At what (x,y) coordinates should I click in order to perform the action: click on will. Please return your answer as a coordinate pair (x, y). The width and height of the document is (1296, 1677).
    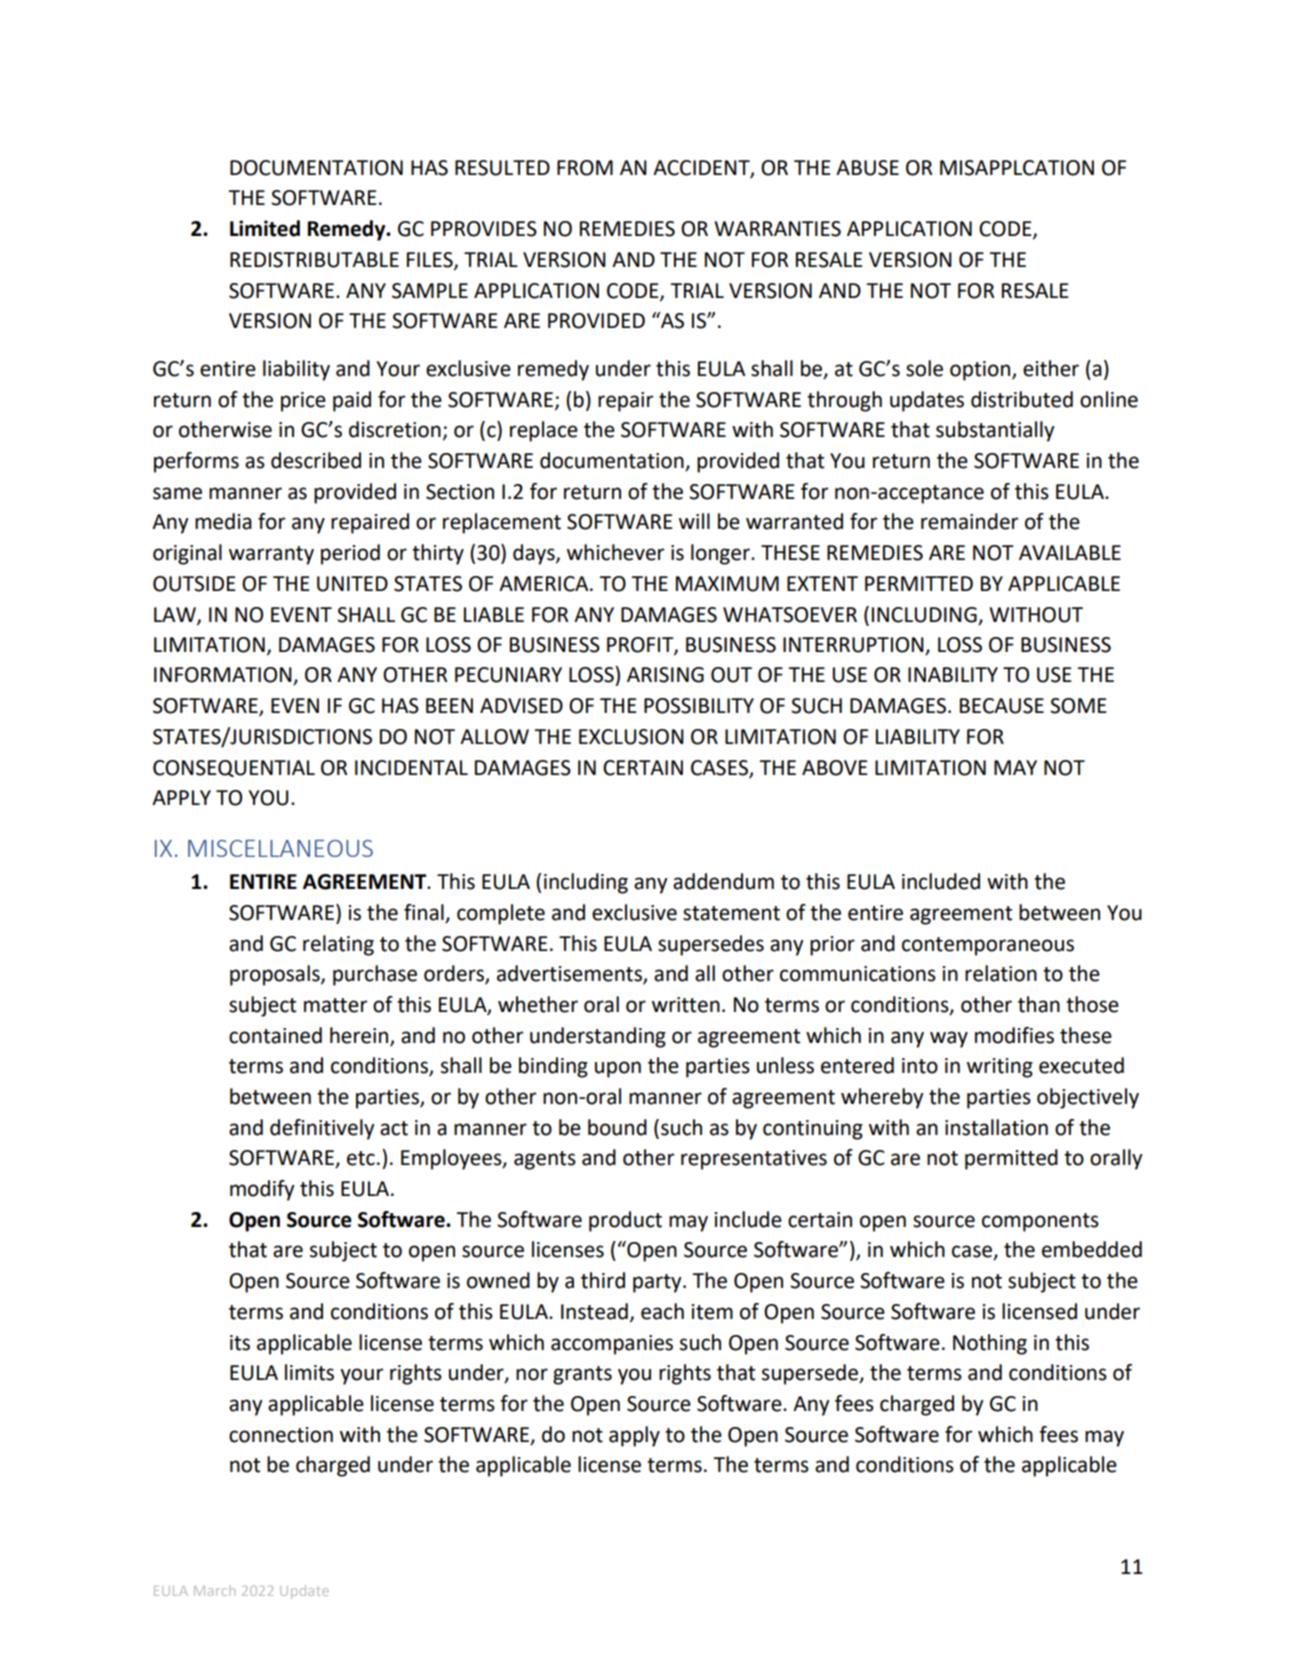
    Looking at the image, I should click on (694, 521).
